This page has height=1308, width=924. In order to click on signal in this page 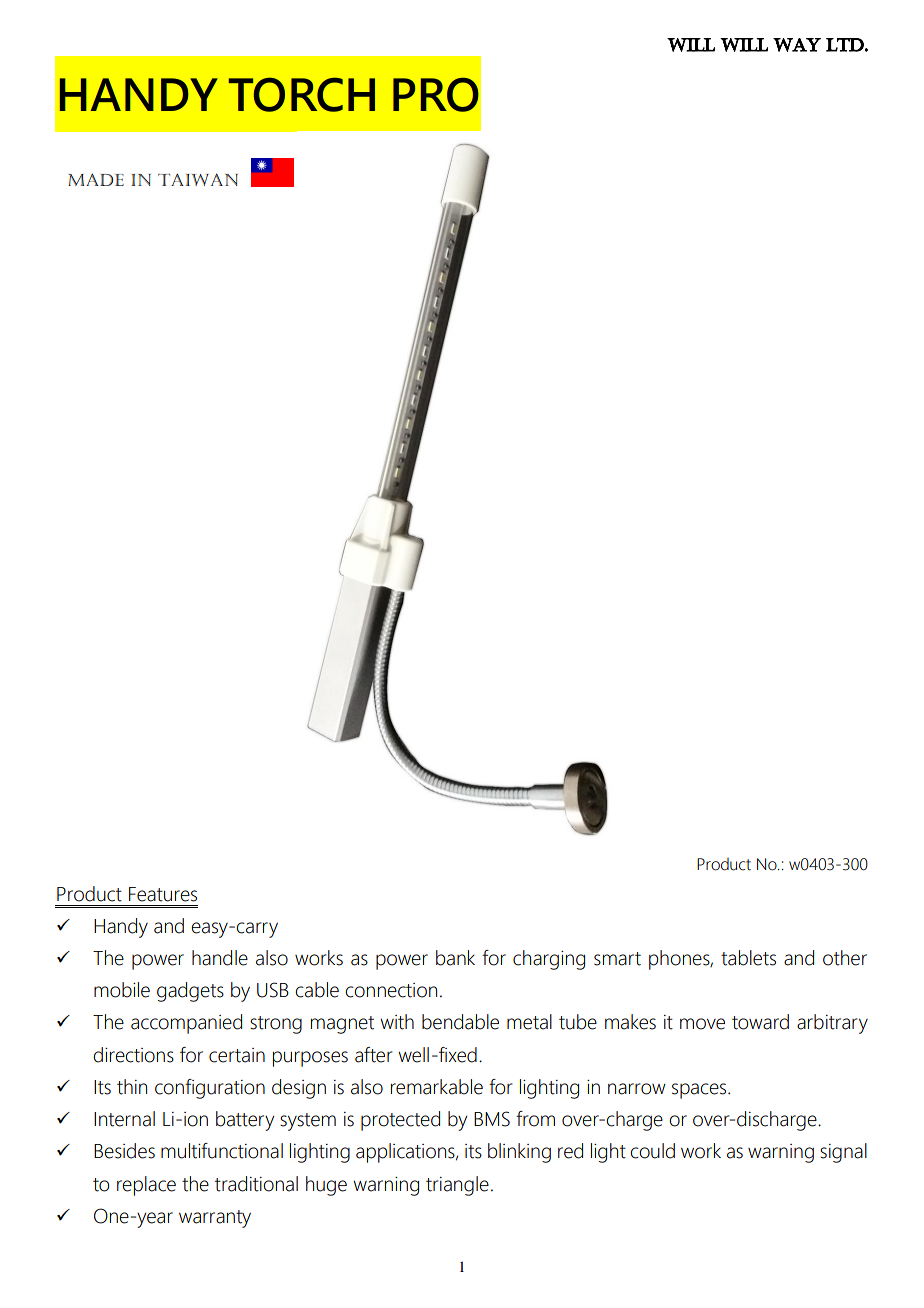, I will do `click(843, 1153)`.
